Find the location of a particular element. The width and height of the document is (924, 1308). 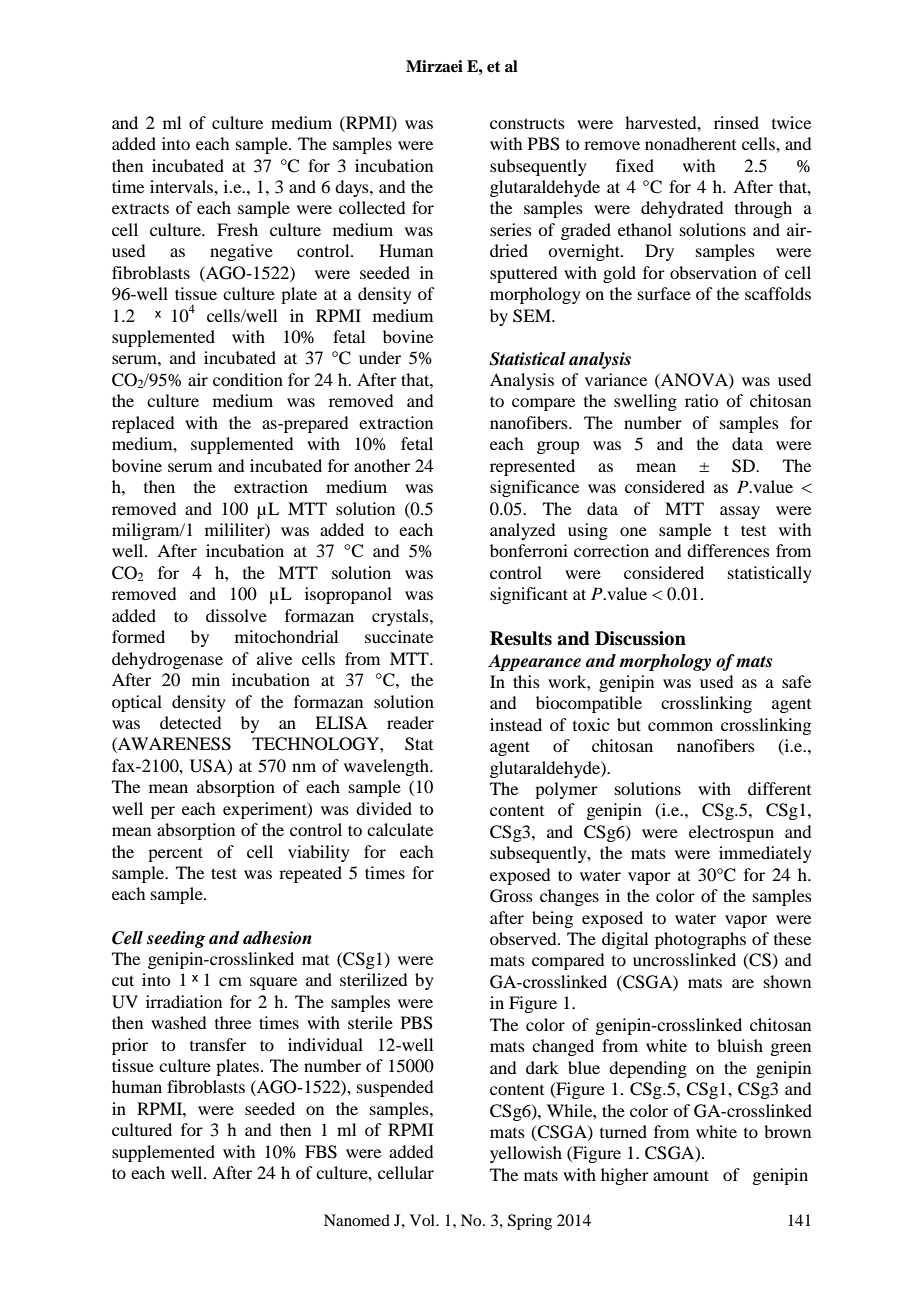

ratio is located at coordinates (701, 400).
